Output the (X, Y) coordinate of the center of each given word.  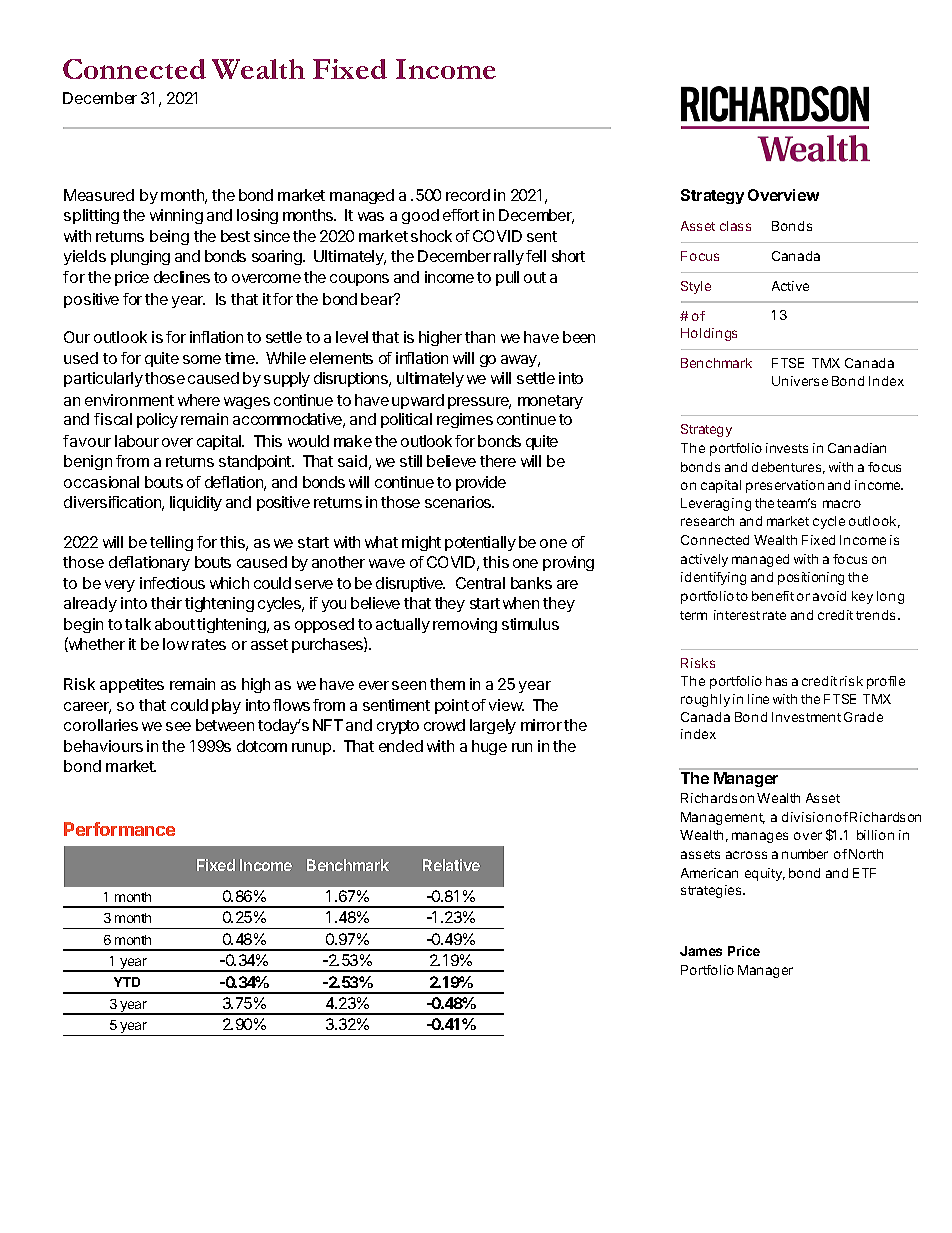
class (735, 226)
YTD (127, 982)
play (226, 706)
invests (787, 448)
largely (493, 726)
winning (176, 216)
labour (137, 441)
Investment (806, 717)
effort (461, 215)
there (498, 461)
